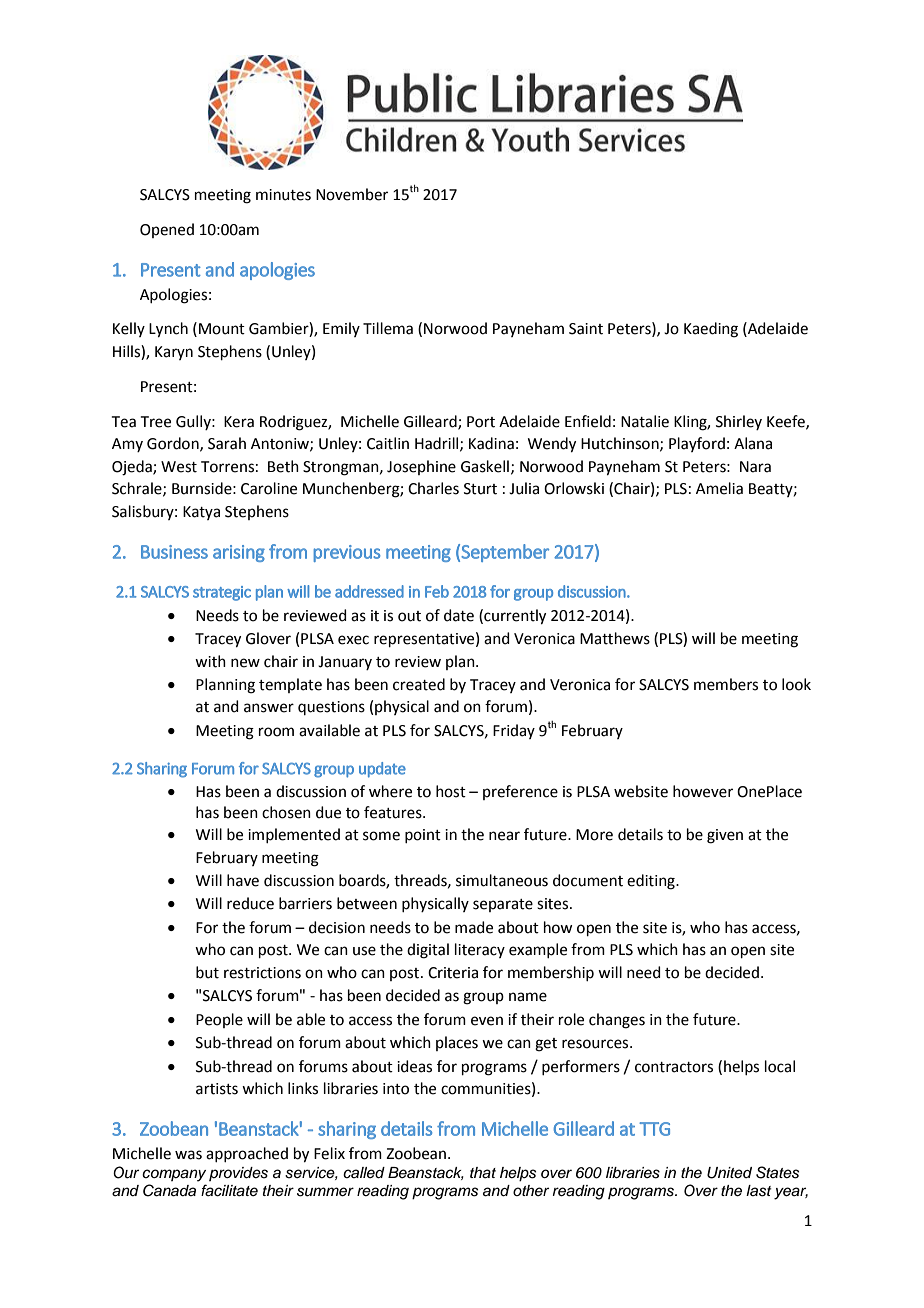  I want to click on created, so click(419, 684).
